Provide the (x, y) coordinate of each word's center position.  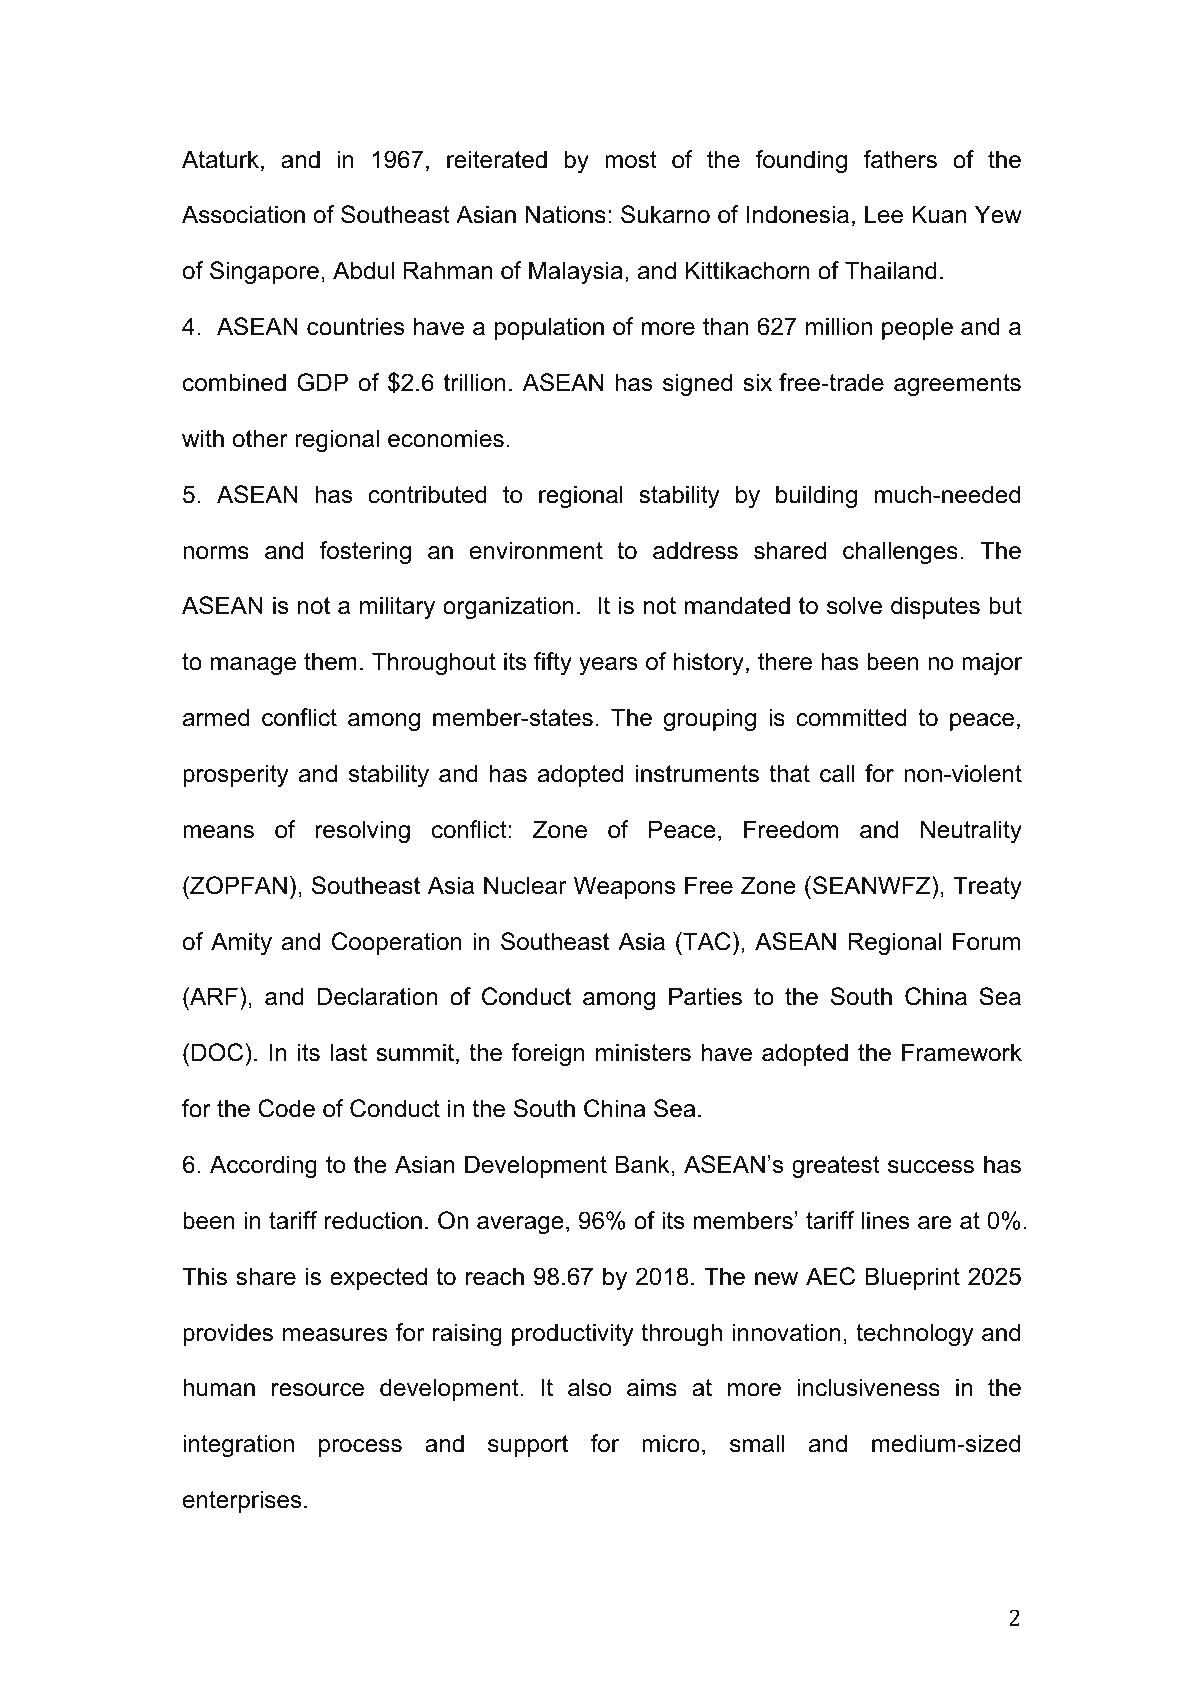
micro (671, 1443)
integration (238, 1445)
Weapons (624, 887)
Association (243, 214)
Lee (884, 214)
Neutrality (971, 831)
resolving (363, 831)
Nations (566, 214)
